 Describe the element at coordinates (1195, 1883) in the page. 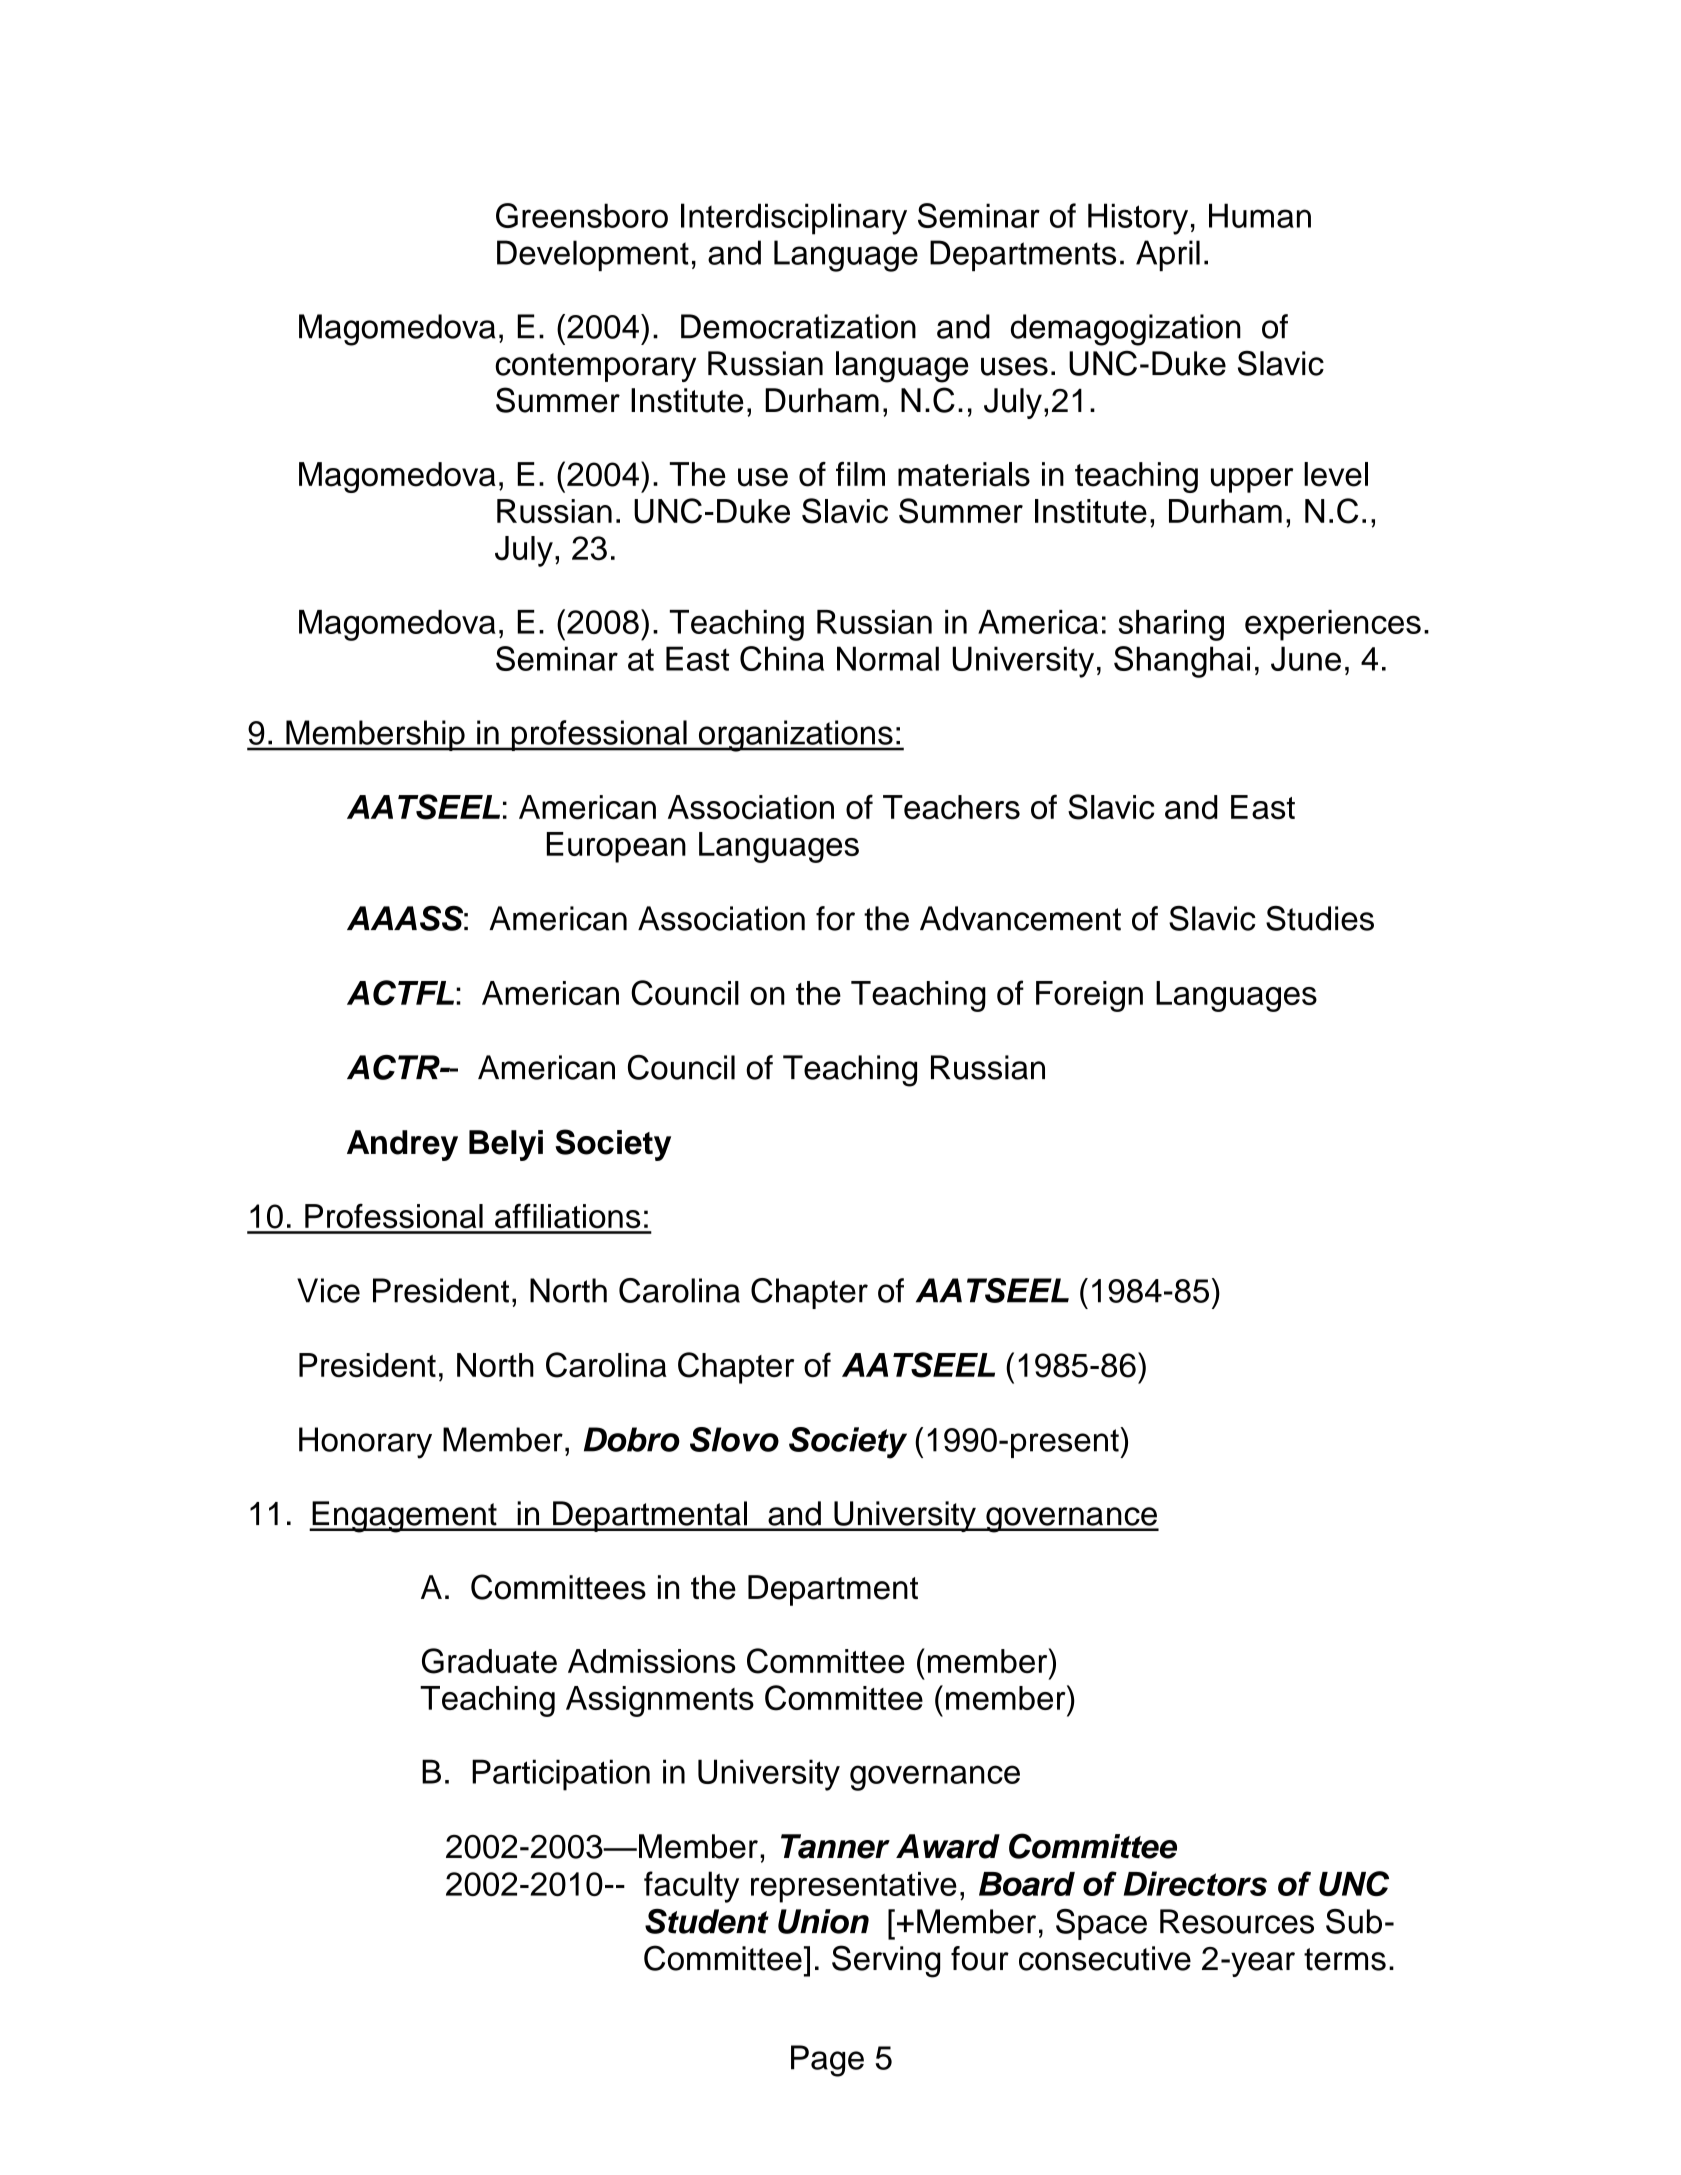

I see `Directors` at that location.
